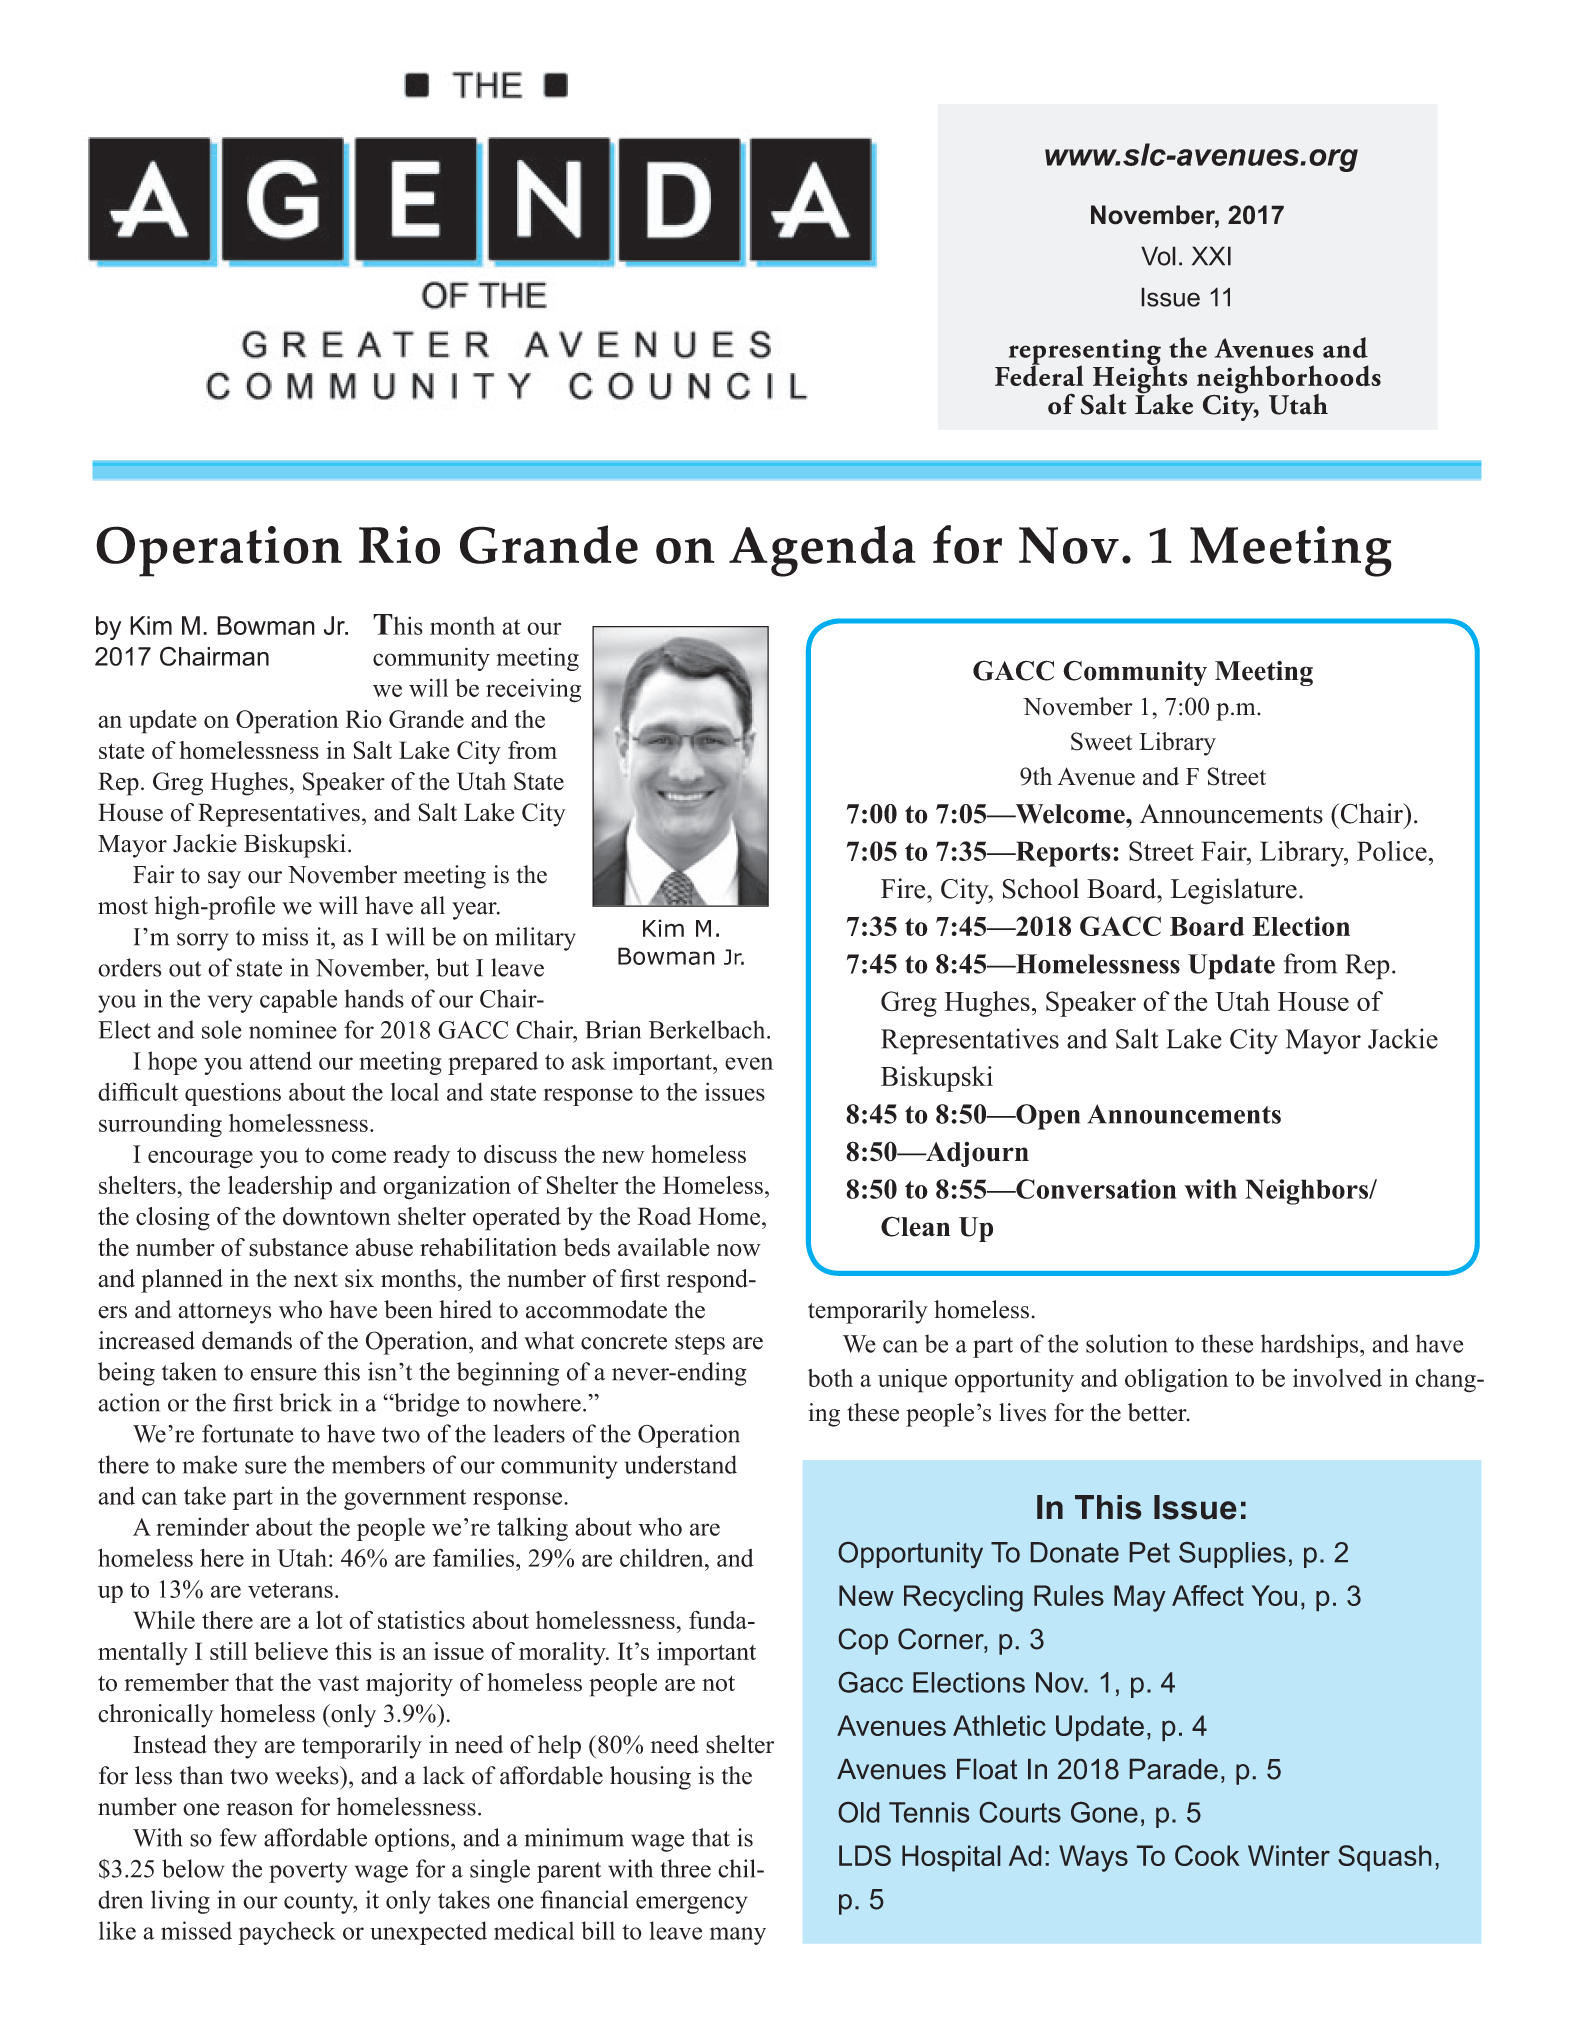  Describe the element at coordinates (533, 690) in the image. I see `receiving` at that location.
